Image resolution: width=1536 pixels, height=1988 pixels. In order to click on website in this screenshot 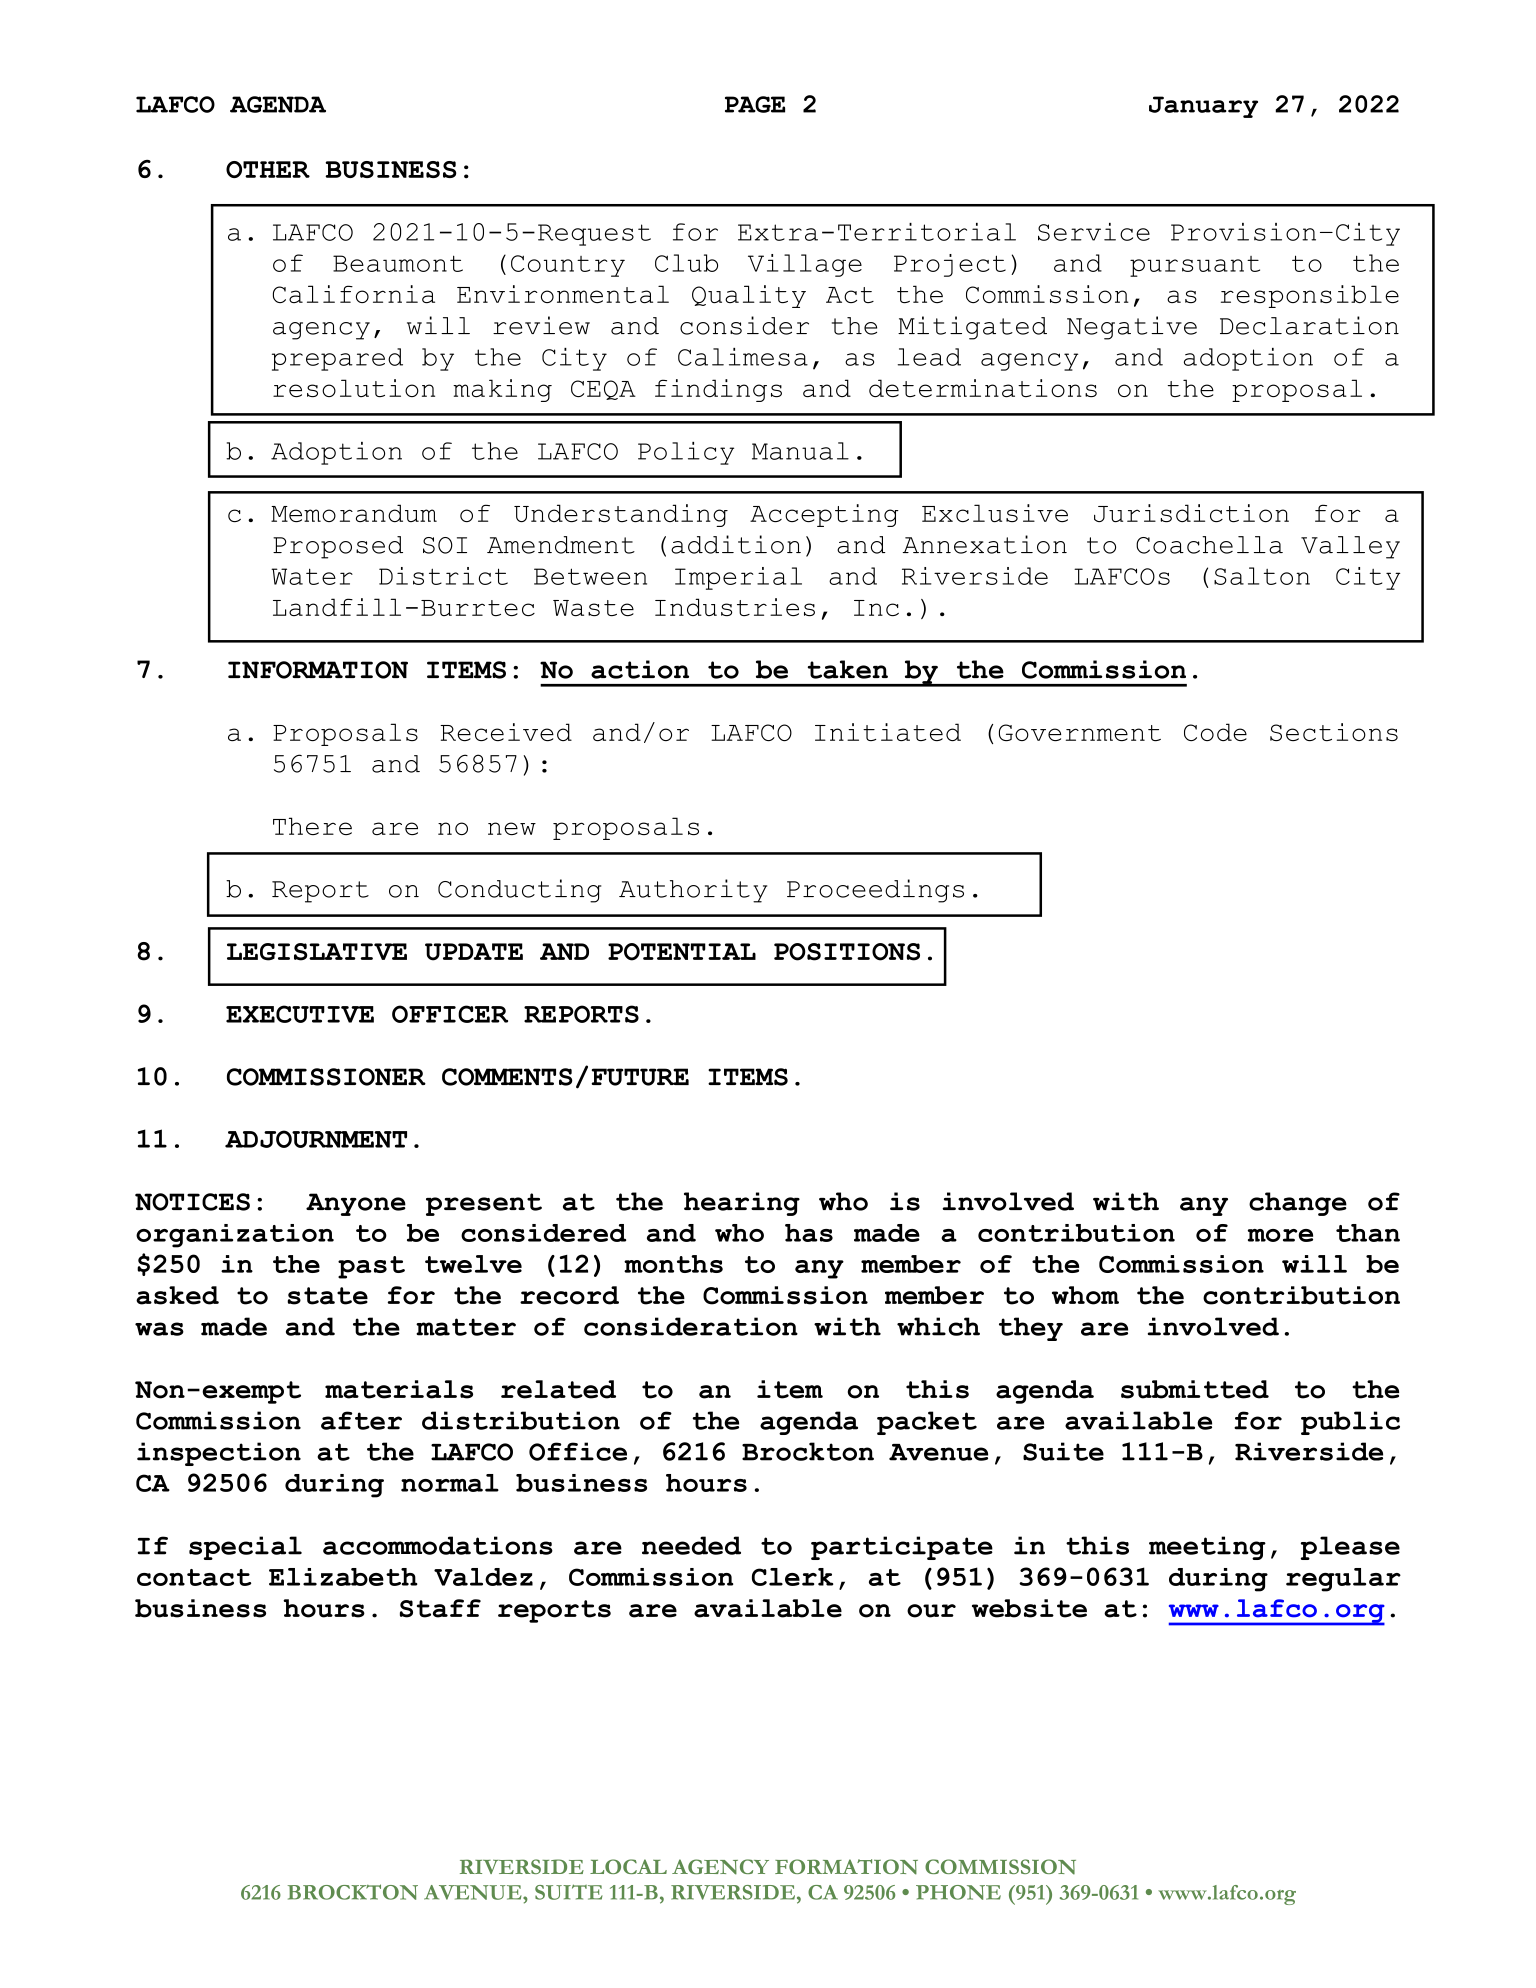, I will do `click(1029, 1608)`.
